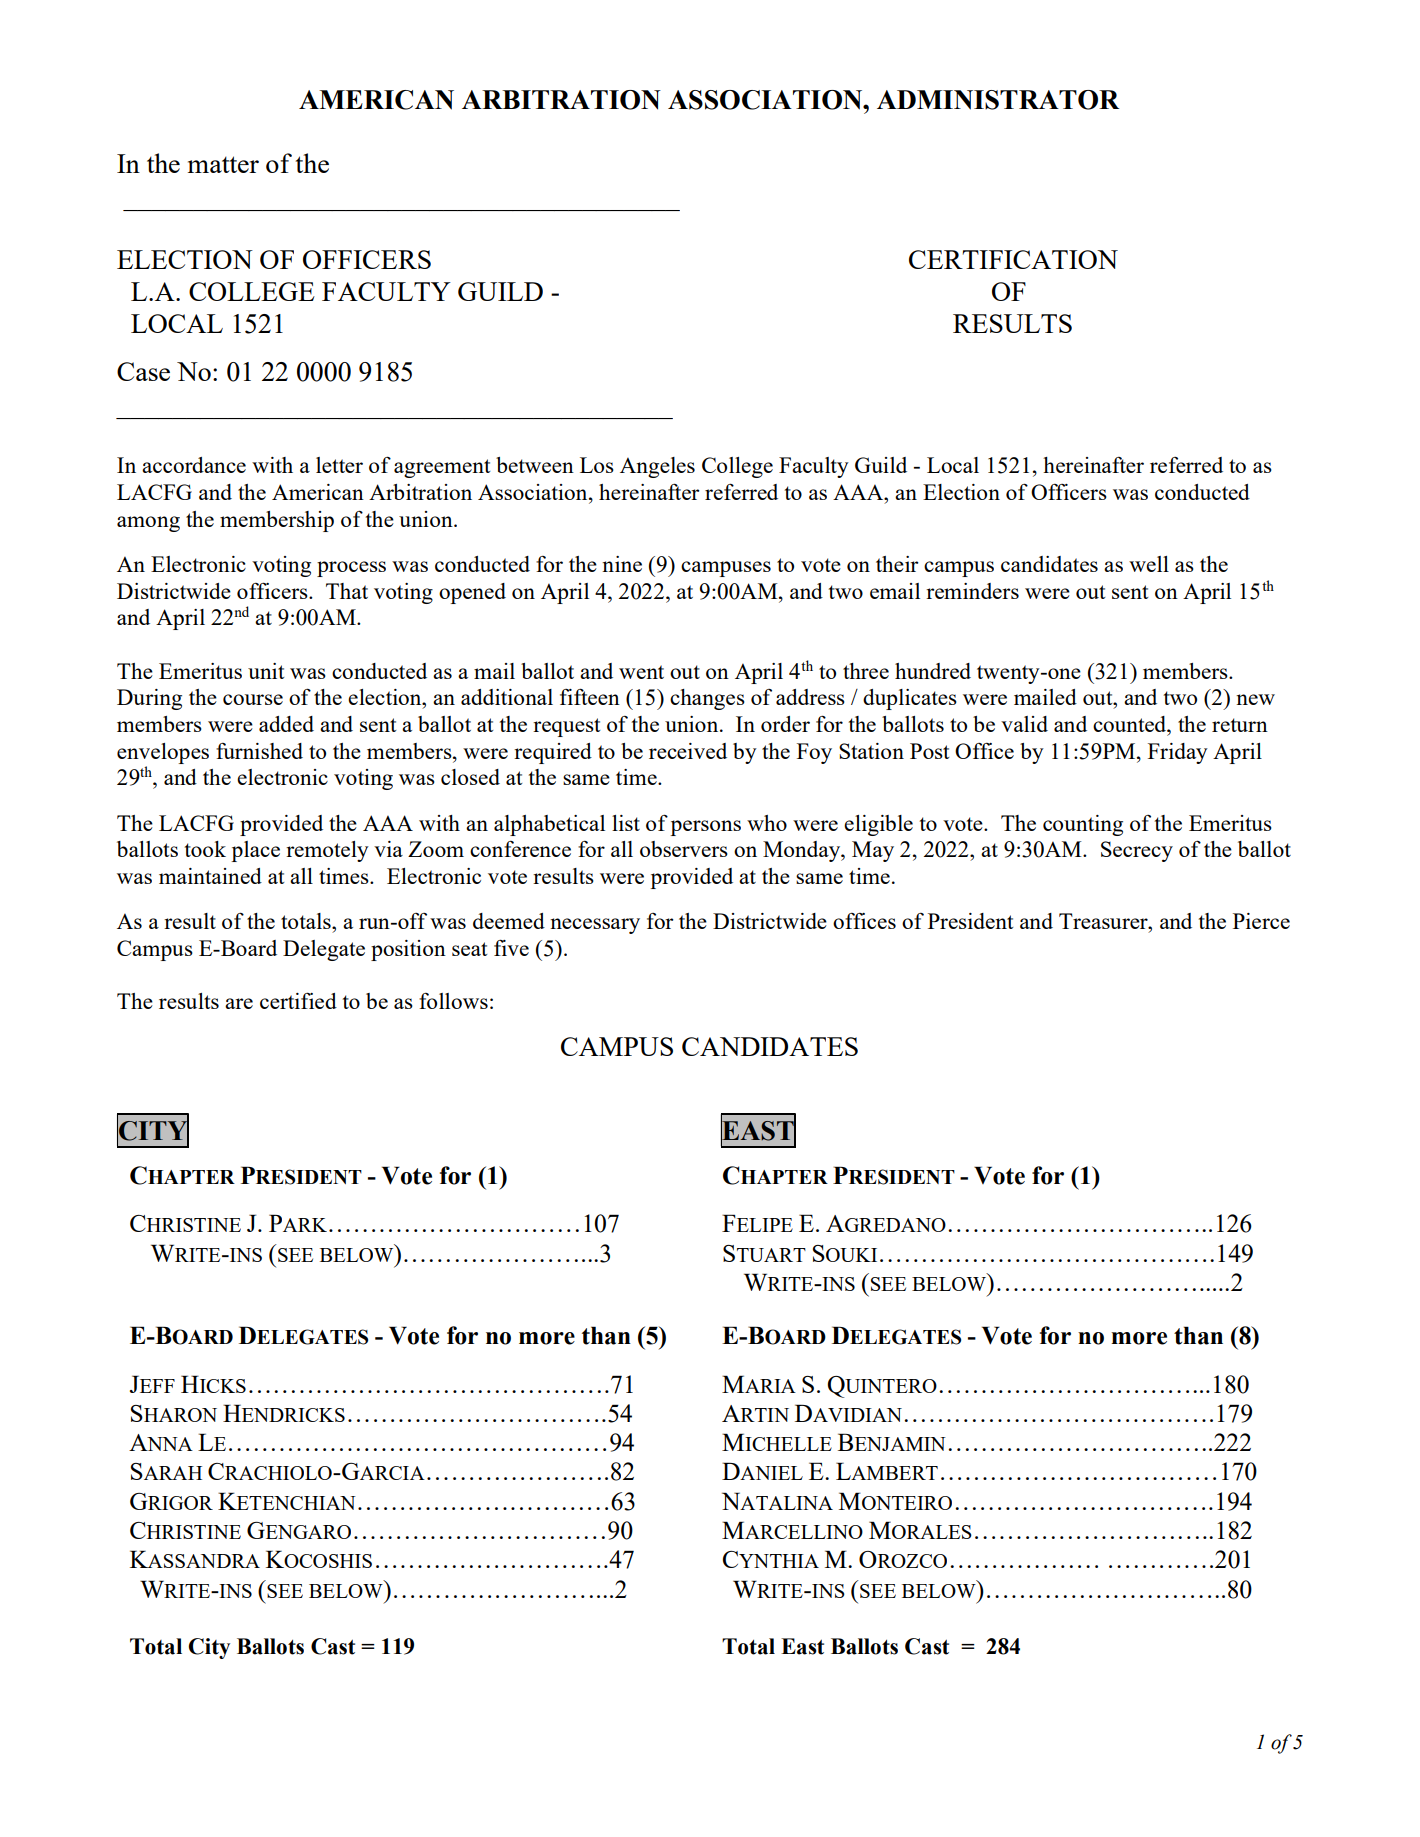 Image resolution: width=1420 pixels, height=1837 pixels. I want to click on counting, so click(1083, 825).
